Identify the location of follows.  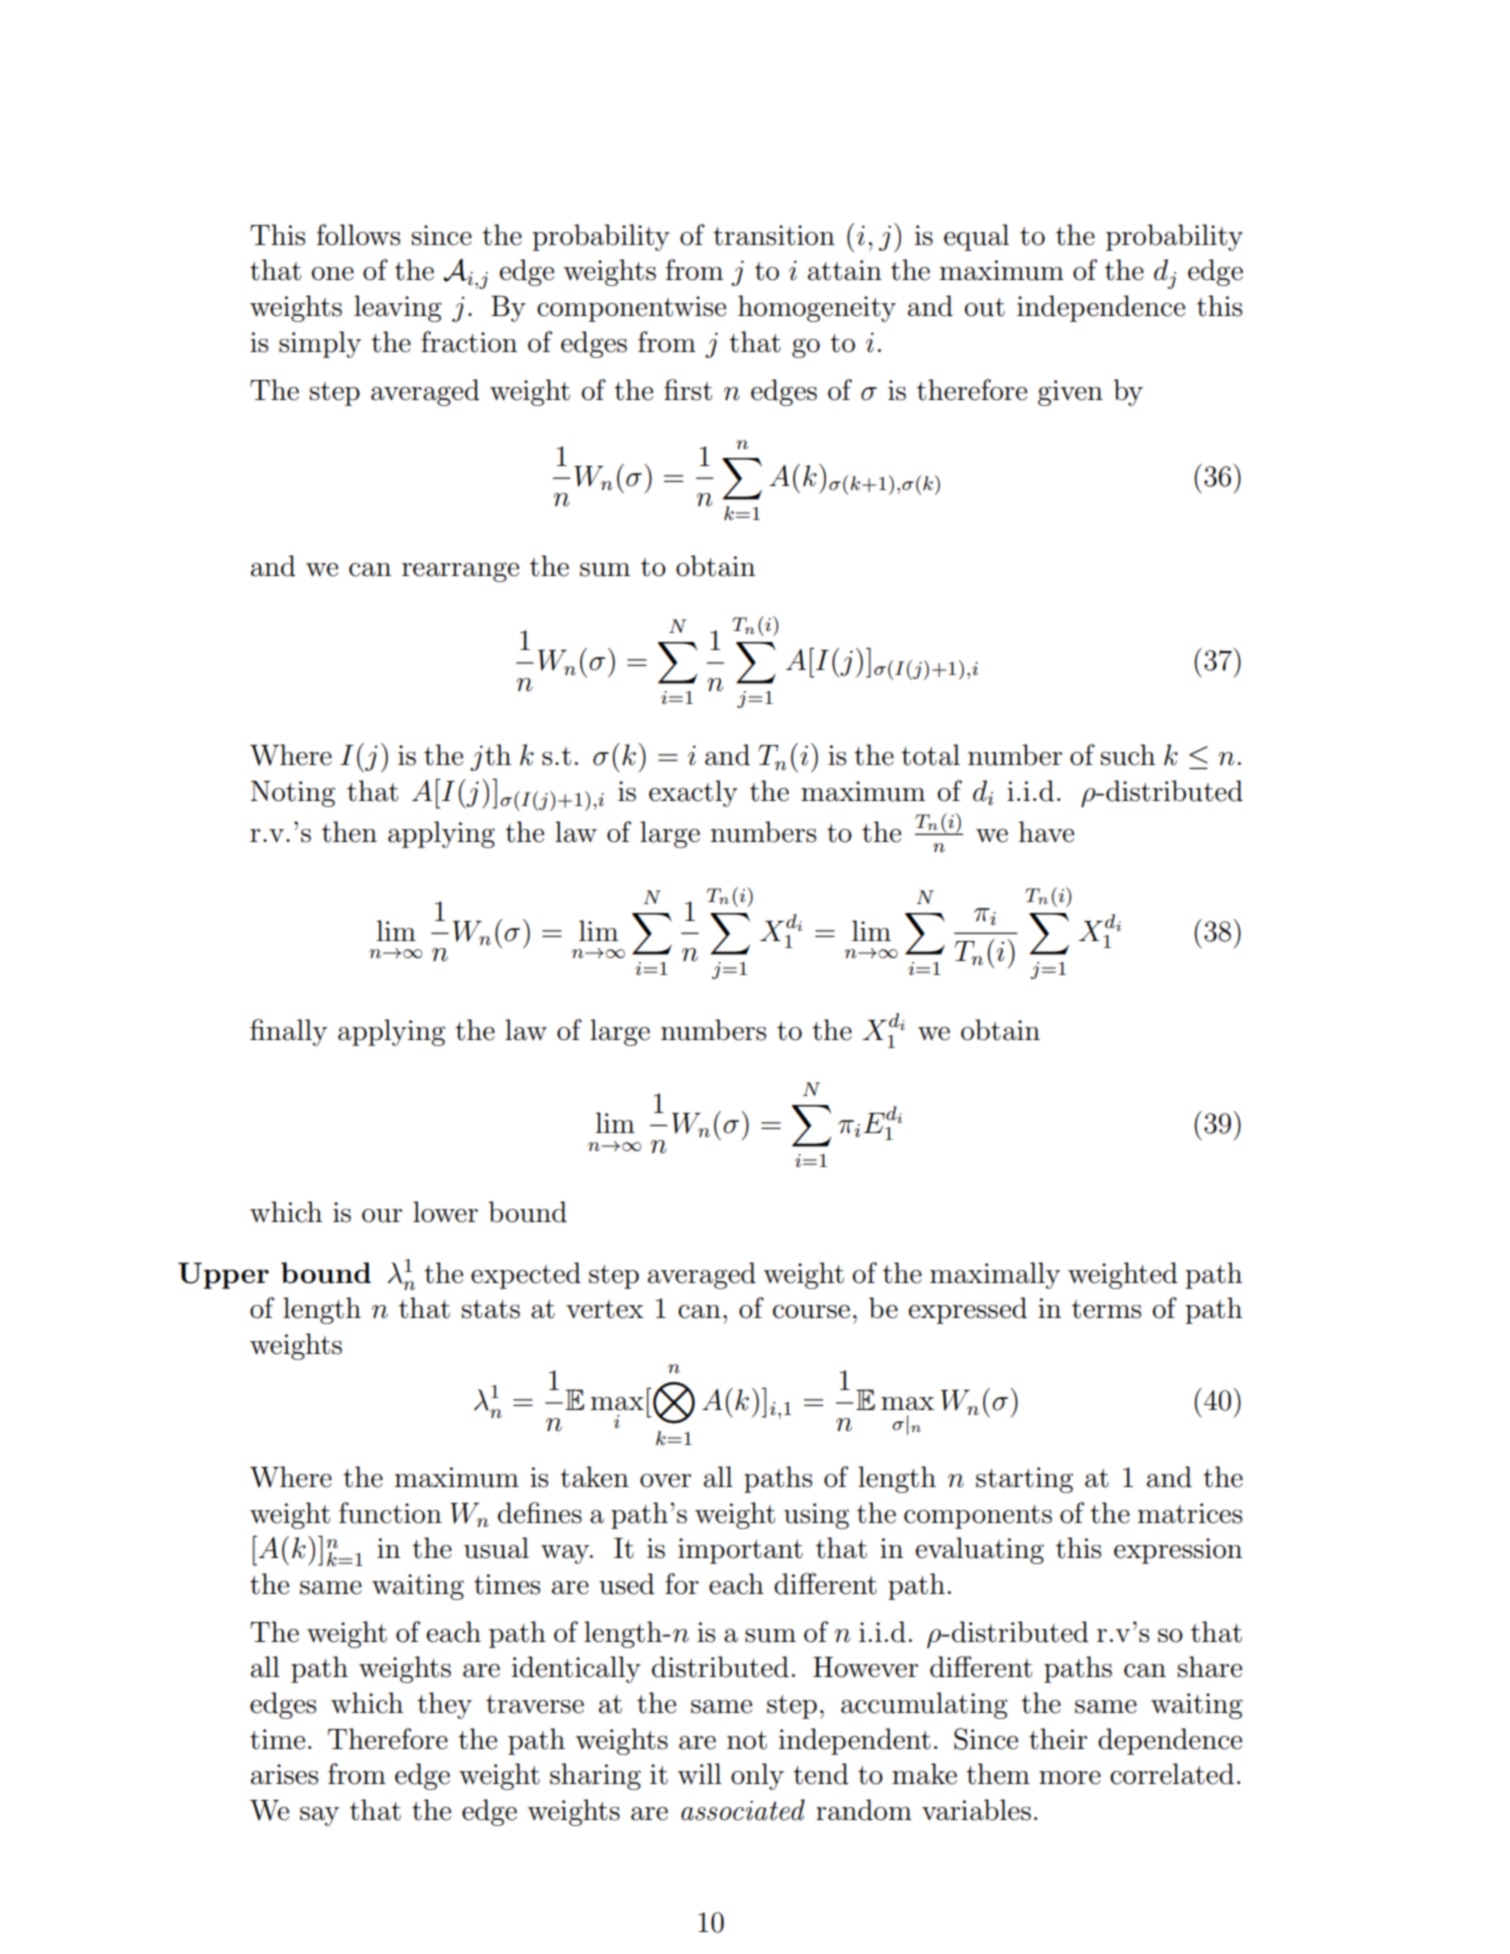
(358, 235).
